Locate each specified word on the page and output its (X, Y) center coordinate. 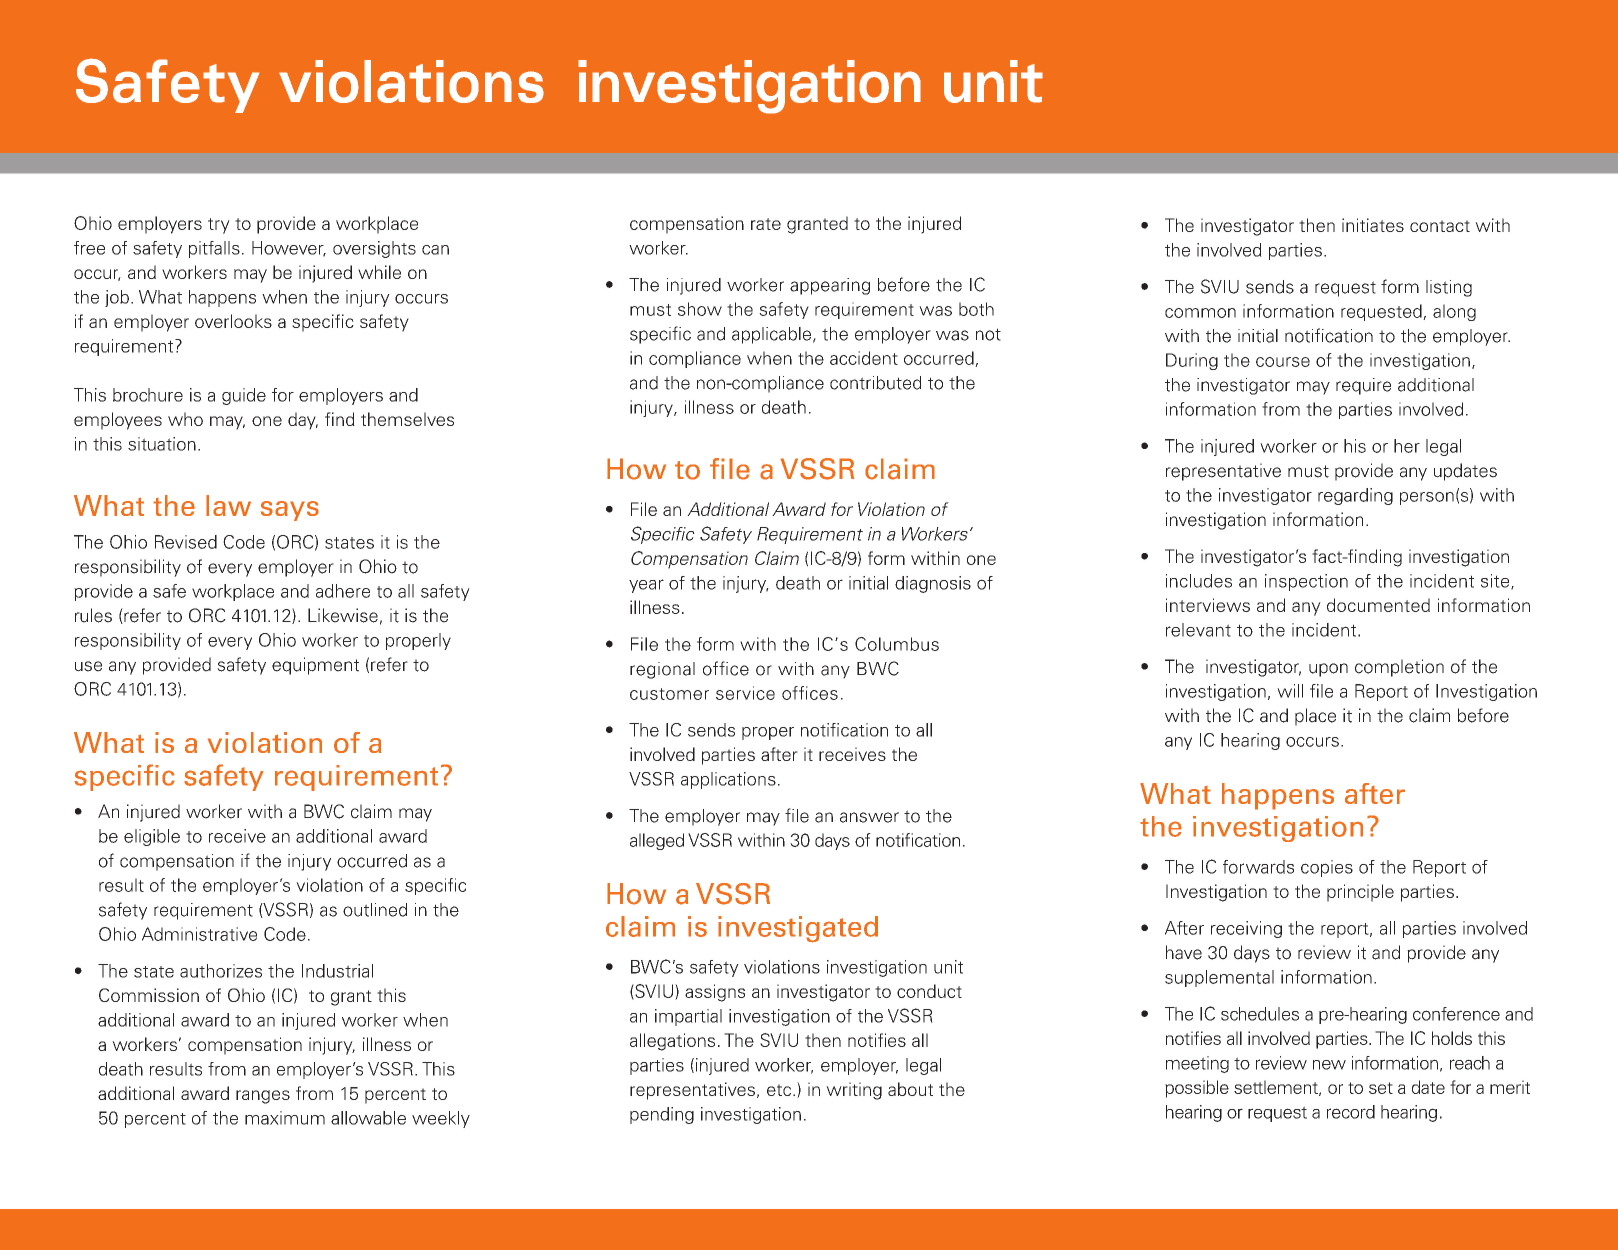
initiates (1373, 225)
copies (1327, 868)
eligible (152, 837)
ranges (263, 1097)
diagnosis (933, 584)
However (289, 249)
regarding (1355, 496)
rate (766, 224)
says (290, 511)
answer (869, 817)
